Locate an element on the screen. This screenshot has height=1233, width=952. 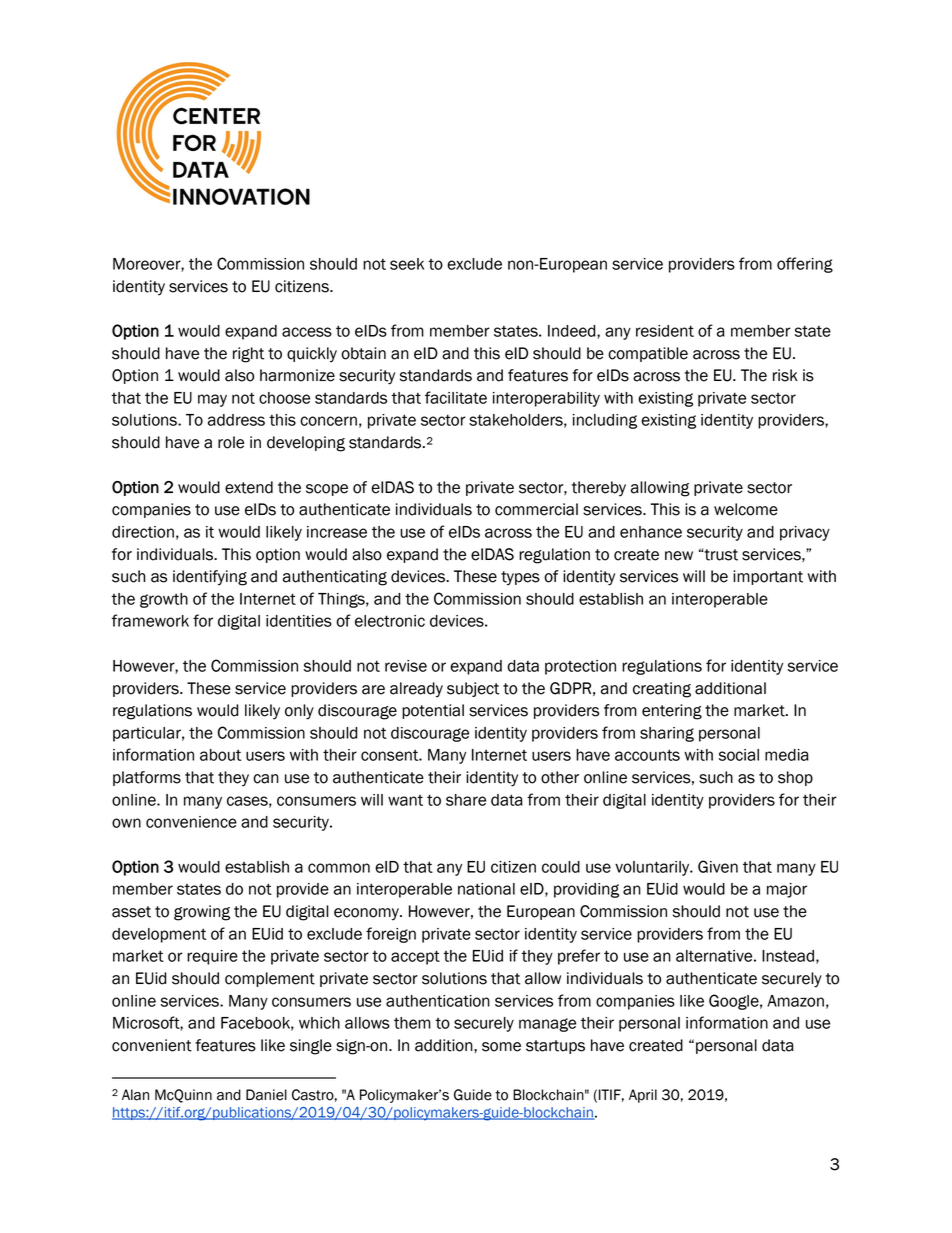
right is located at coordinates (248, 355).
